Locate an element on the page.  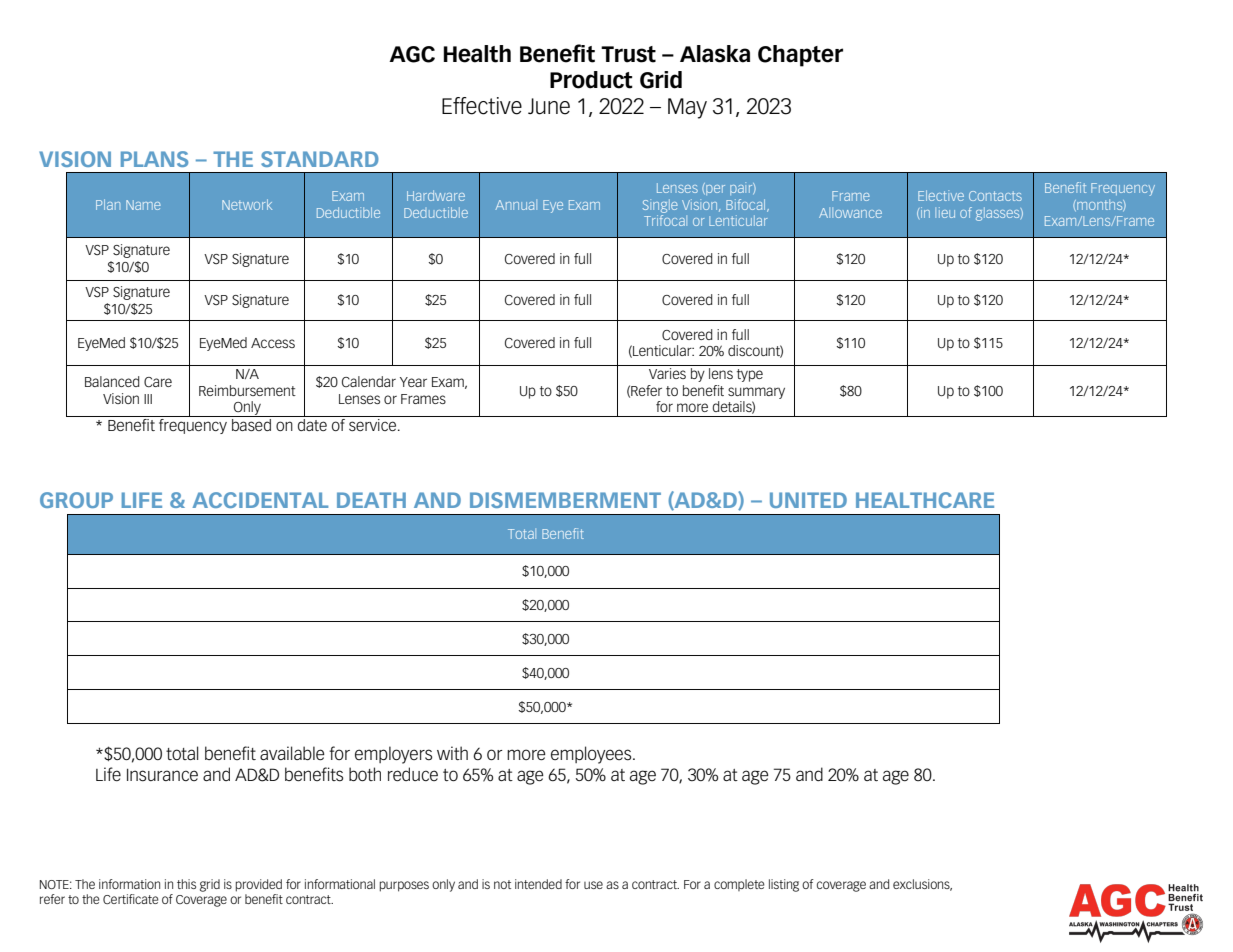
ACCIDENTAL is located at coordinates (260, 500).
